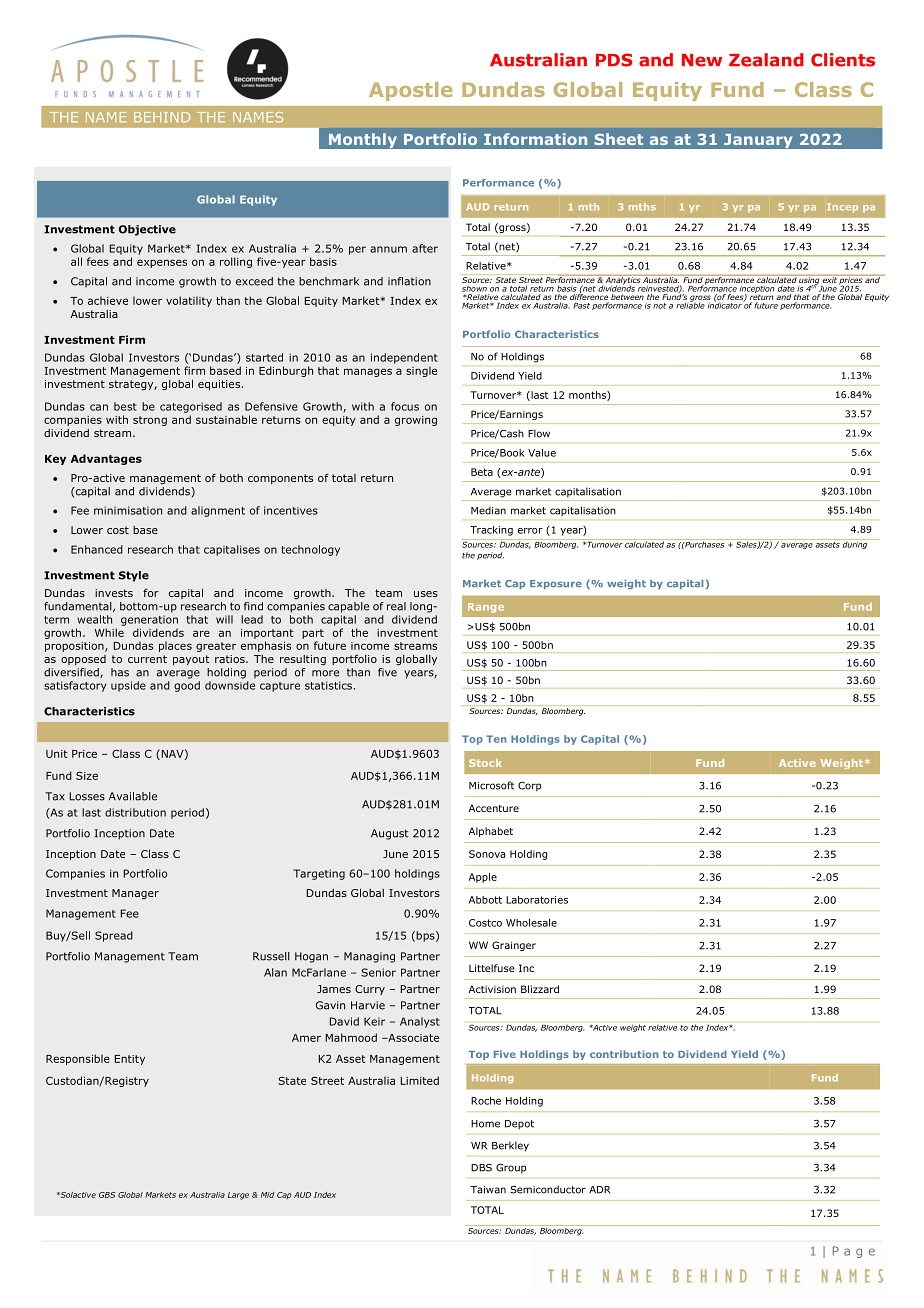 The height and width of the image is (1308, 924). What do you see at coordinates (725, 304) in the image?
I see `indicator` at bounding box center [725, 304].
